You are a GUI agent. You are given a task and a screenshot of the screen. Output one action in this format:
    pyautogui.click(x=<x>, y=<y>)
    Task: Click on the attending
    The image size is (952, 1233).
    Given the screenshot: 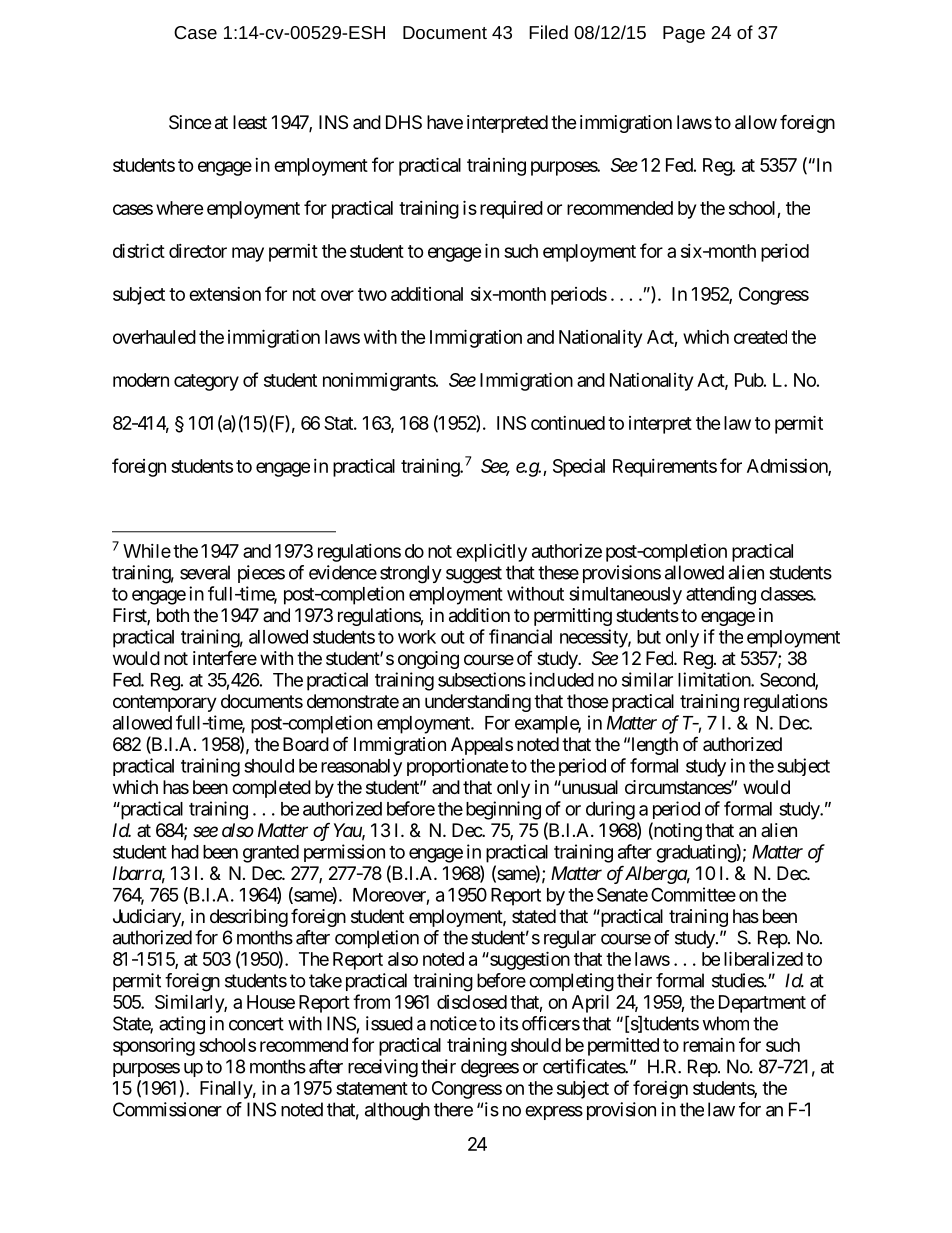 What is the action you would take?
    pyautogui.click(x=721, y=595)
